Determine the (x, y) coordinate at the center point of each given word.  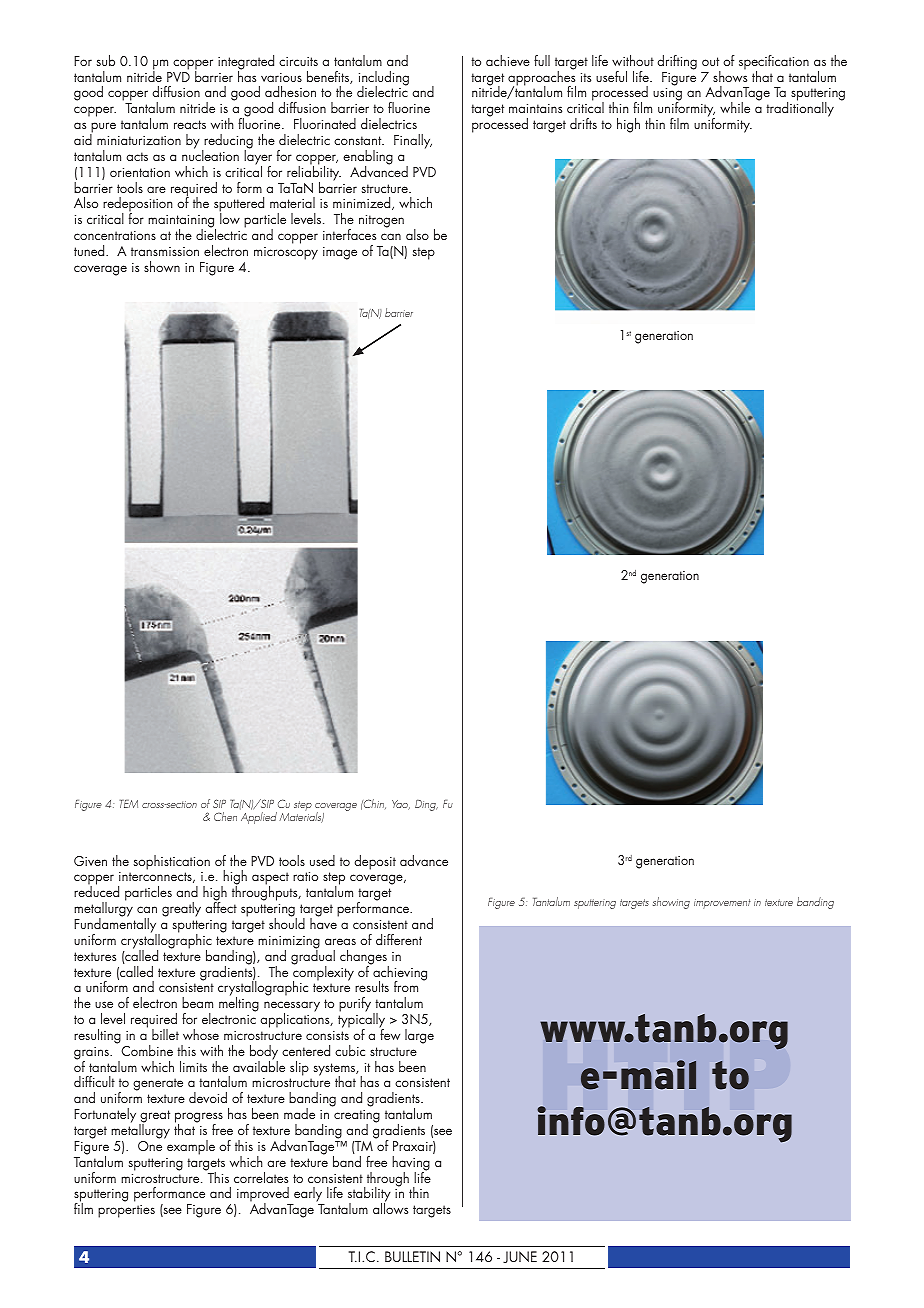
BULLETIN (412, 1256)
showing (671, 903)
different (399, 939)
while (735, 107)
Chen (225, 816)
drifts (583, 123)
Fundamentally (116, 925)
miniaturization (139, 140)
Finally (413, 141)
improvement (722, 904)
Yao (401, 805)
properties (126, 1211)
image (340, 253)
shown (162, 266)
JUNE (520, 1257)
